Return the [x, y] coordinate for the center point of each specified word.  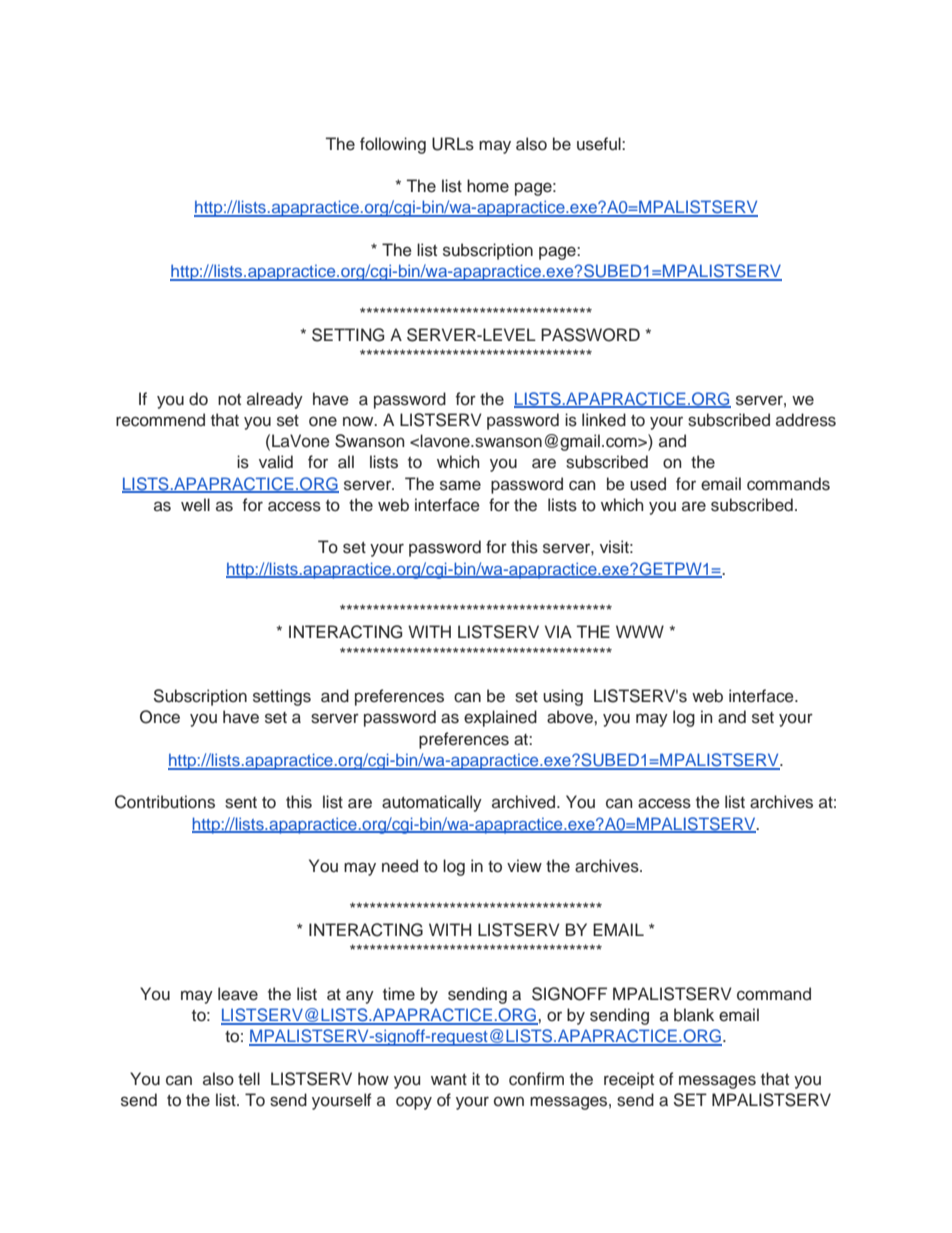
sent [241, 803]
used [648, 484]
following [393, 145]
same [460, 485]
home [488, 186]
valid [276, 462]
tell [249, 1078]
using [563, 697]
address [806, 420]
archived [525, 802]
